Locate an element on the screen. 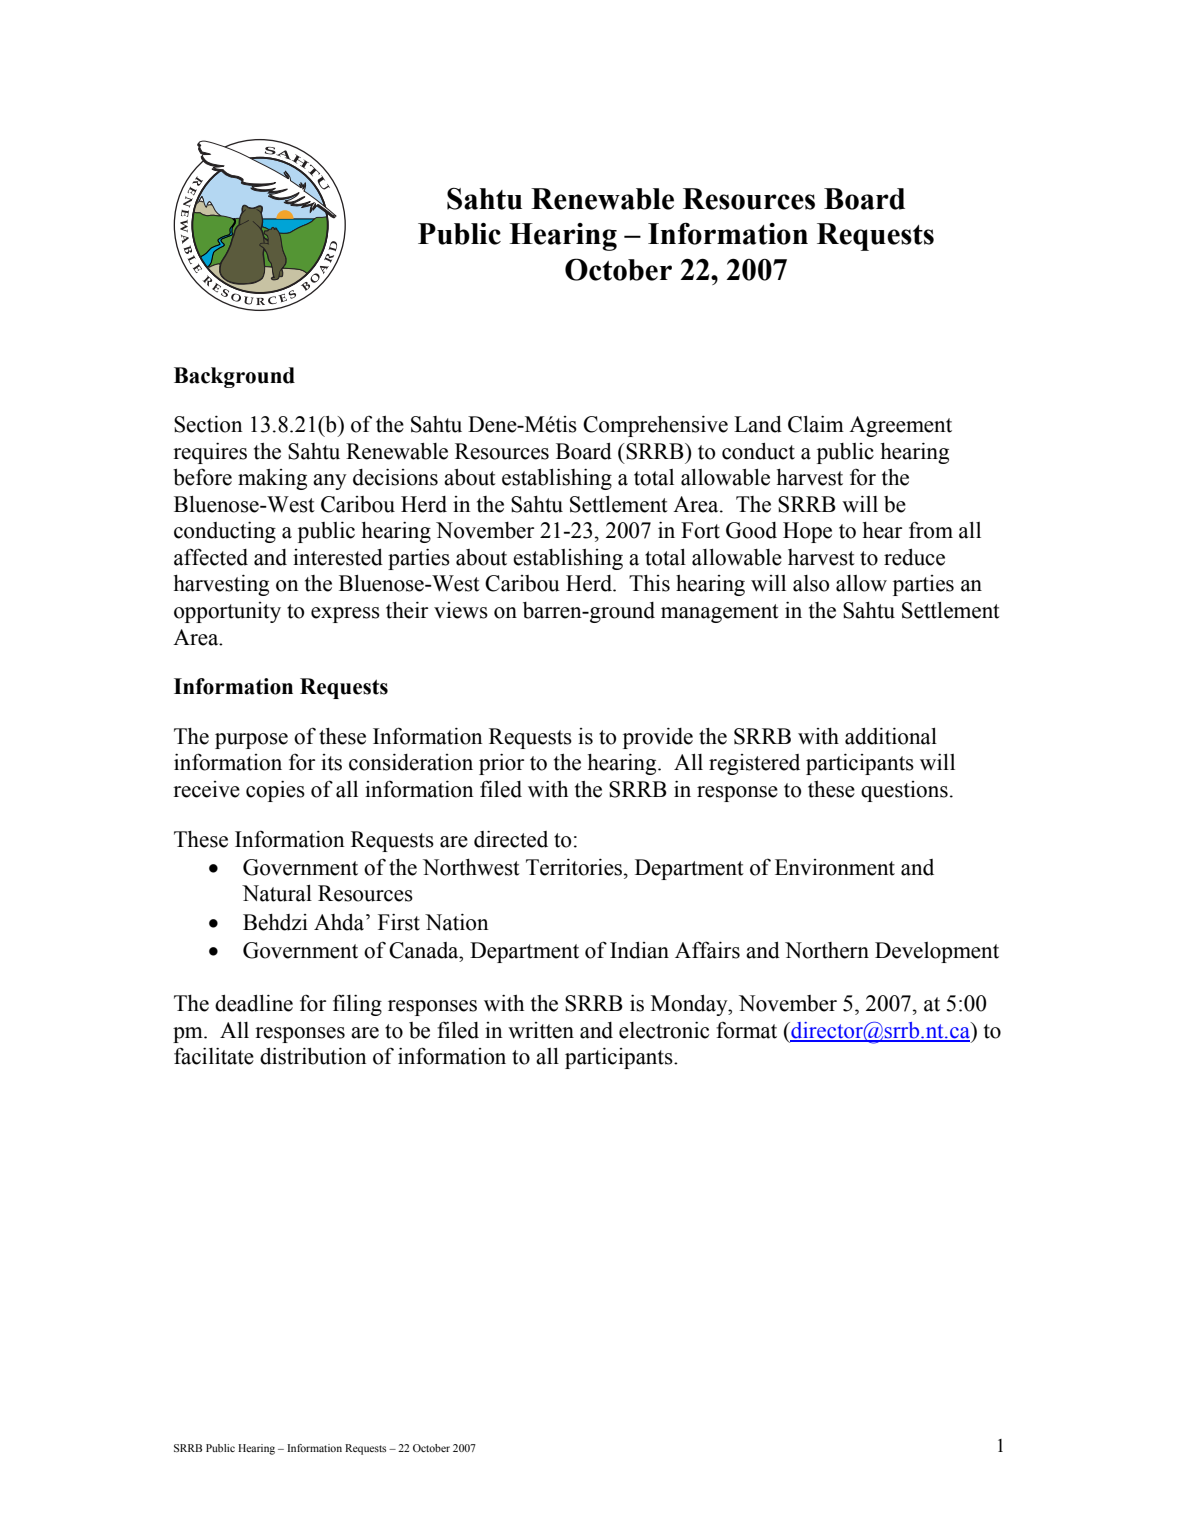 This screenshot has width=1179, height=1525. Comprehensive is located at coordinates (655, 426).
